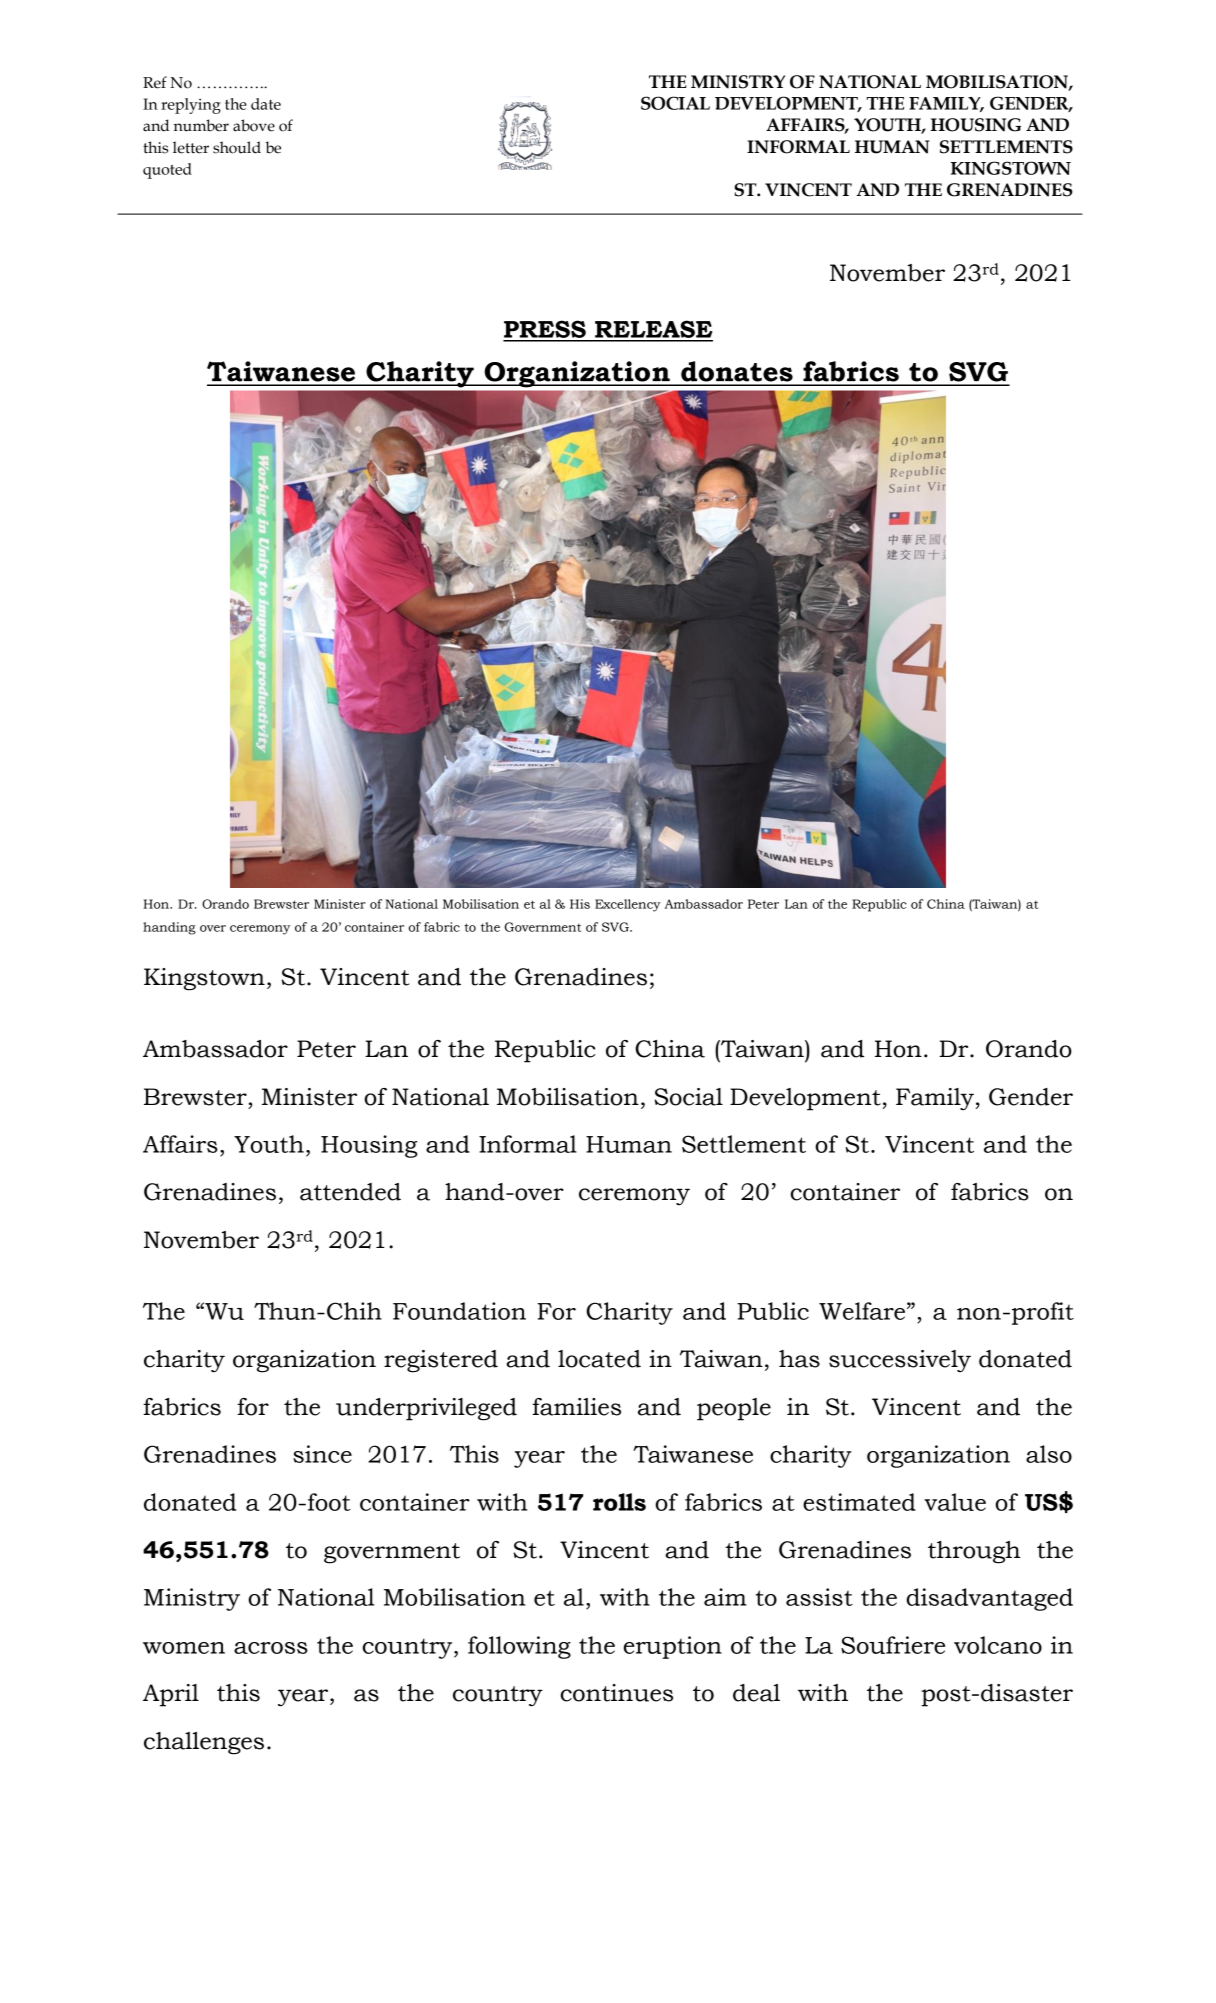 This page has height=2003, width=1216. What do you see at coordinates (893, 1645) in the page?
I see `Soufriere` at bounding box center [893, 1645].
